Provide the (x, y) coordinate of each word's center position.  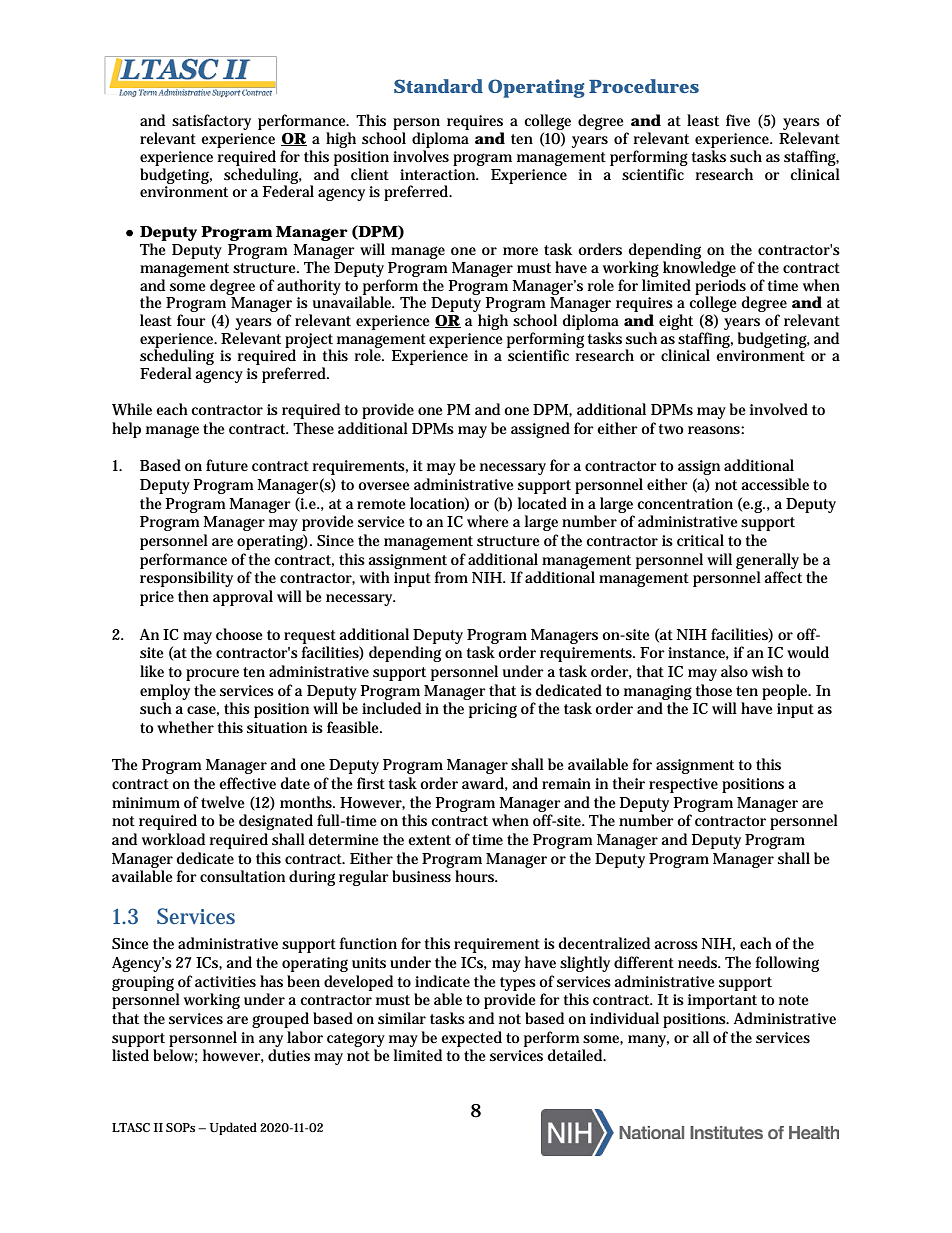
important (722, 1001)
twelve (223, 802)
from (451, 577)
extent (429, 840)
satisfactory (211, 122)
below (175, 1056)
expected (471, 1039)
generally (767, 561)
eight (676, 322)
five (738, 120)
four (191, 320)
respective (683, 785)
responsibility (186, 579)
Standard (438, 86)
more (520, 251)
